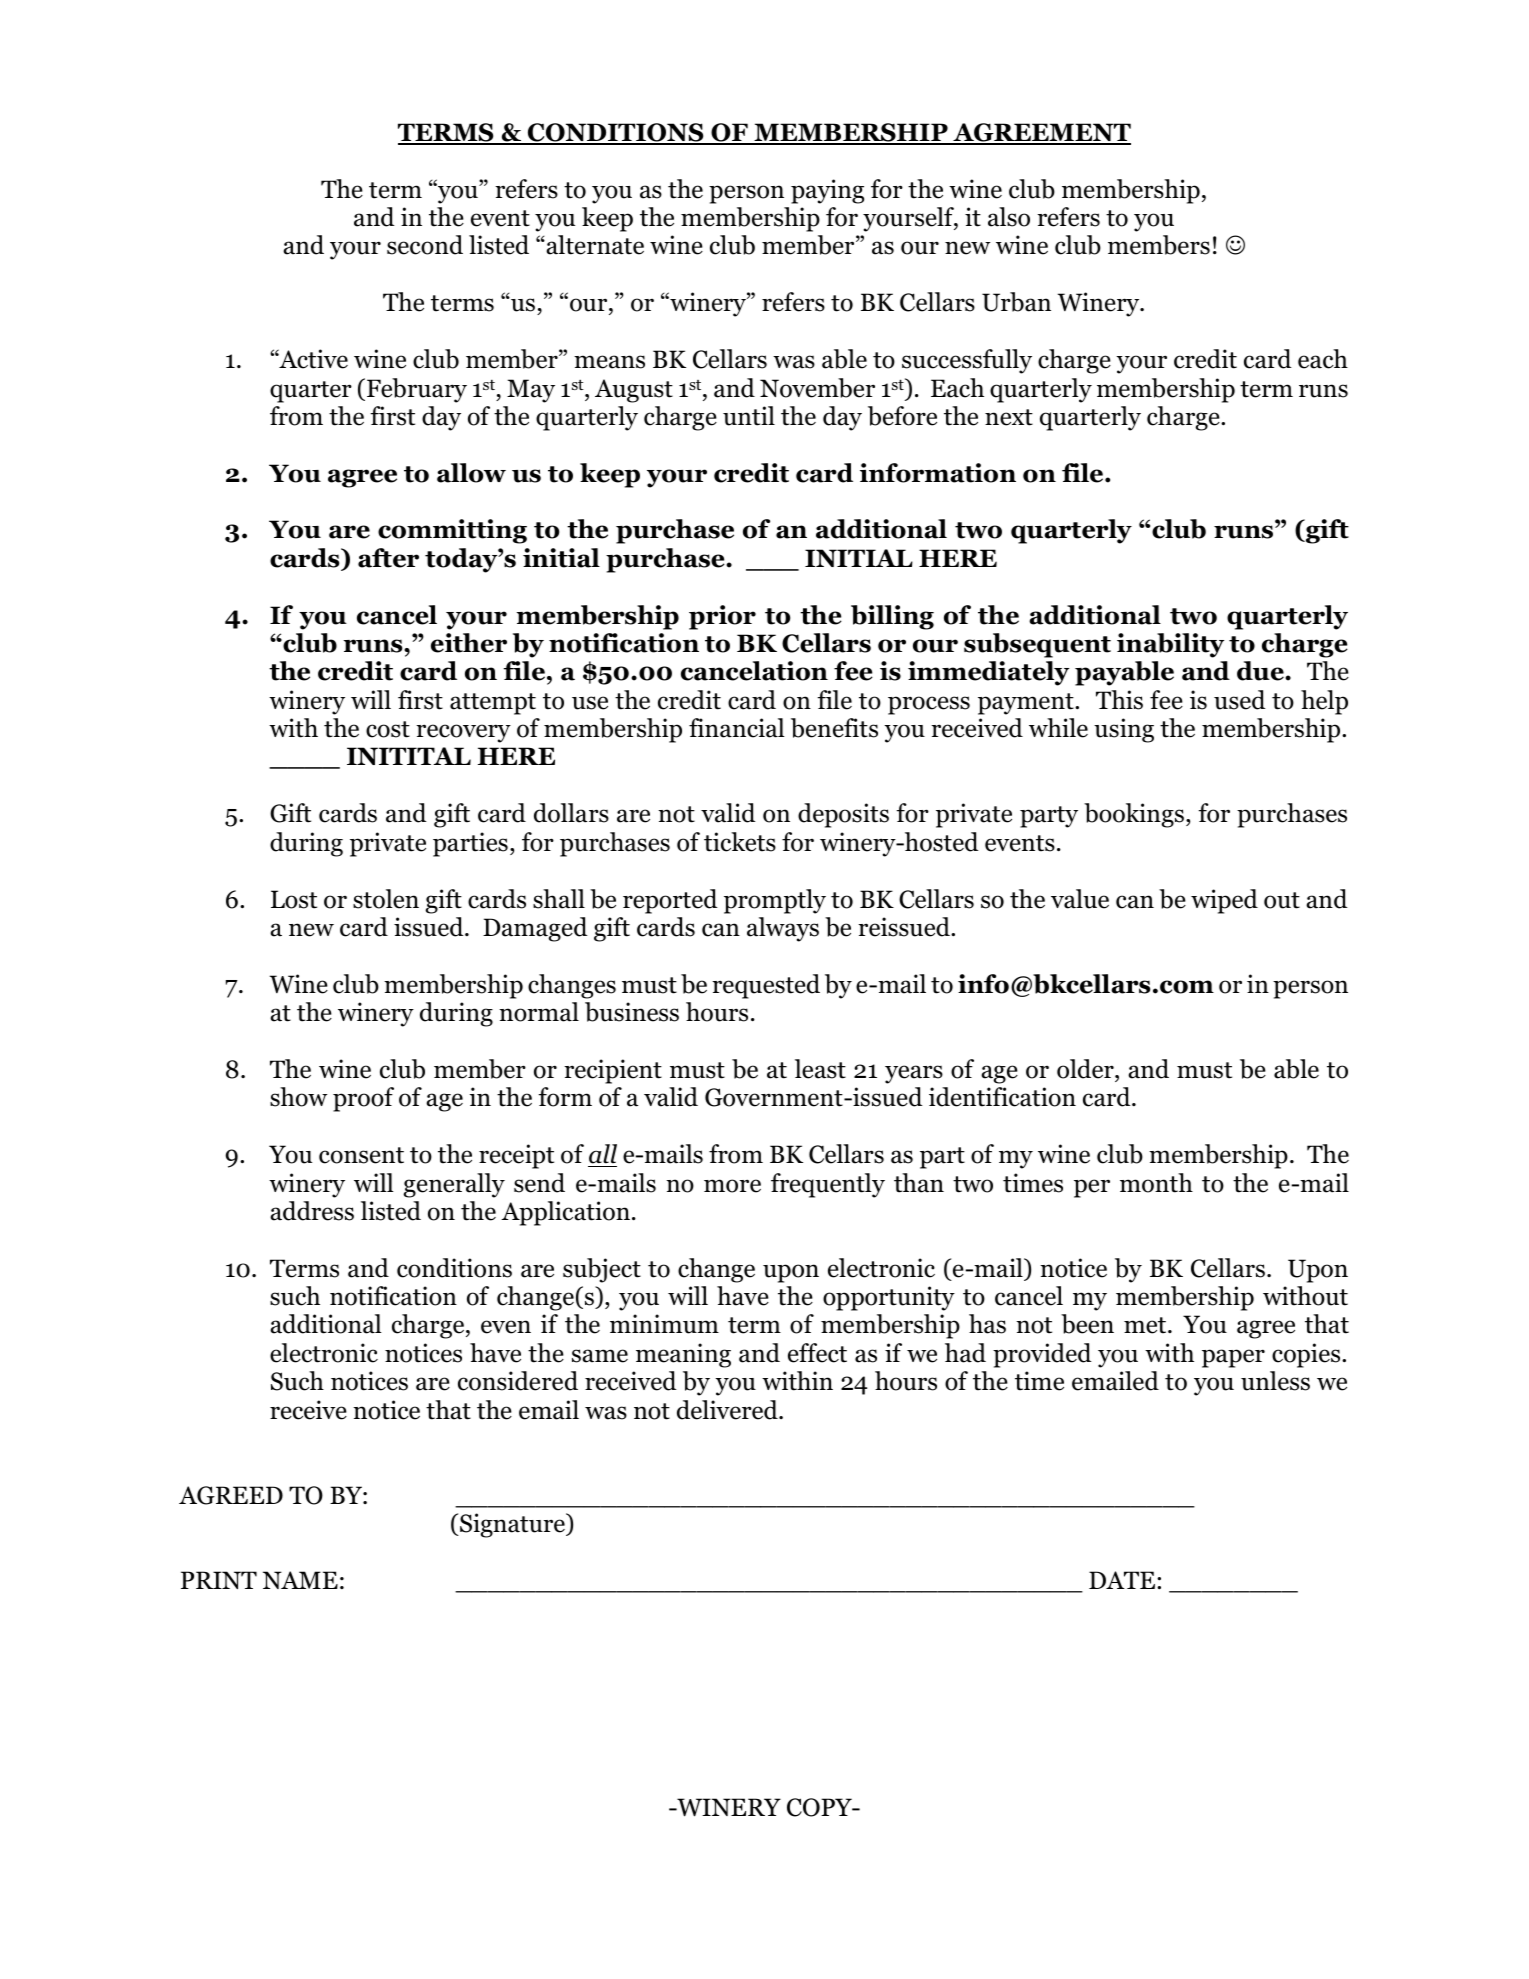 The height and width of the screenshot is (1979, 1529). I want to click on NAME, so click(300, 1580).
